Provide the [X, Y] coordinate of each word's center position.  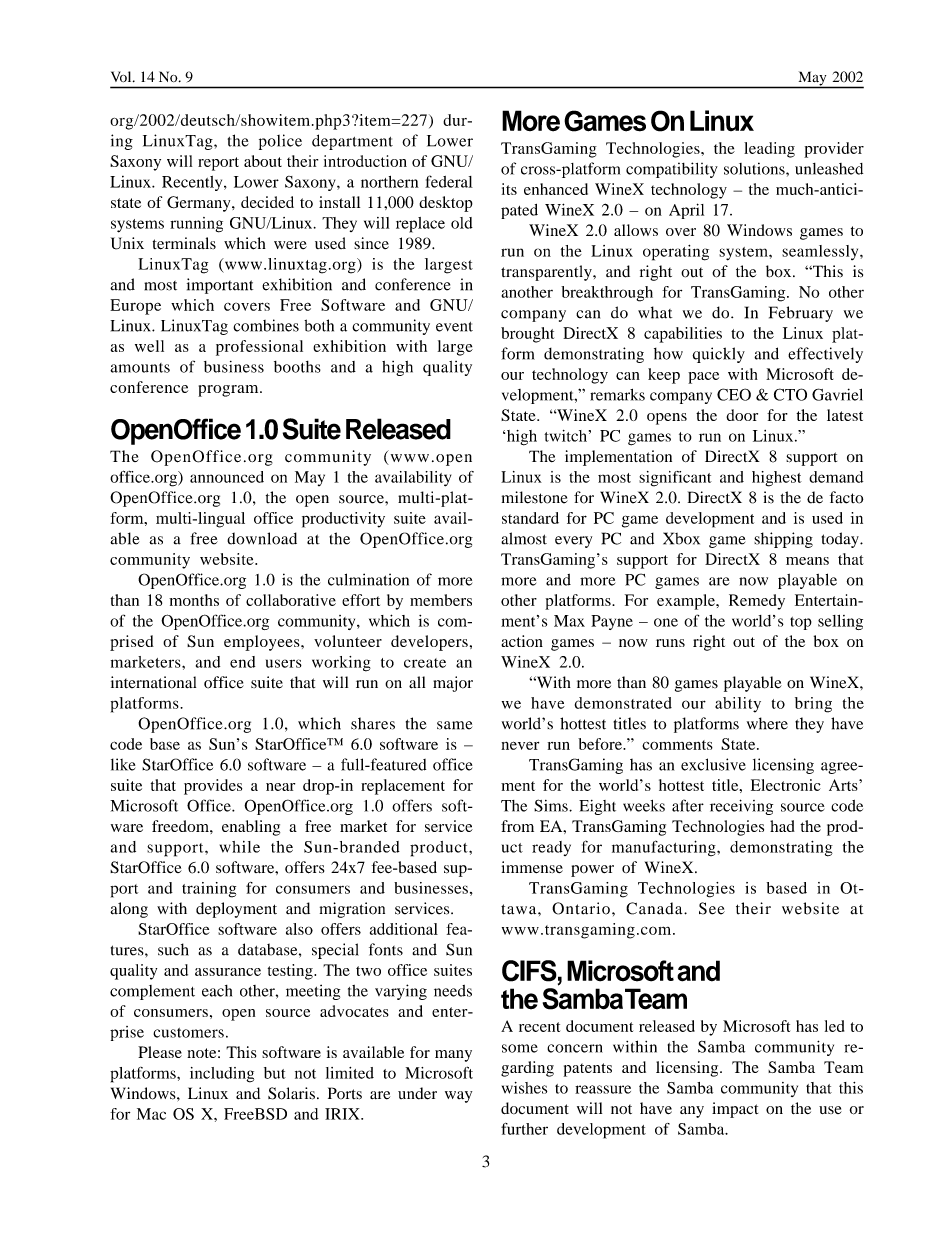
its [509, 189]
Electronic [786, 785]
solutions [755, 168]
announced [227, 477]
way [458, 1097]
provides [213, 787]
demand [836, 477]
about [263, 161]
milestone [535, 497]
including [222, 1075]
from [517, 826]
